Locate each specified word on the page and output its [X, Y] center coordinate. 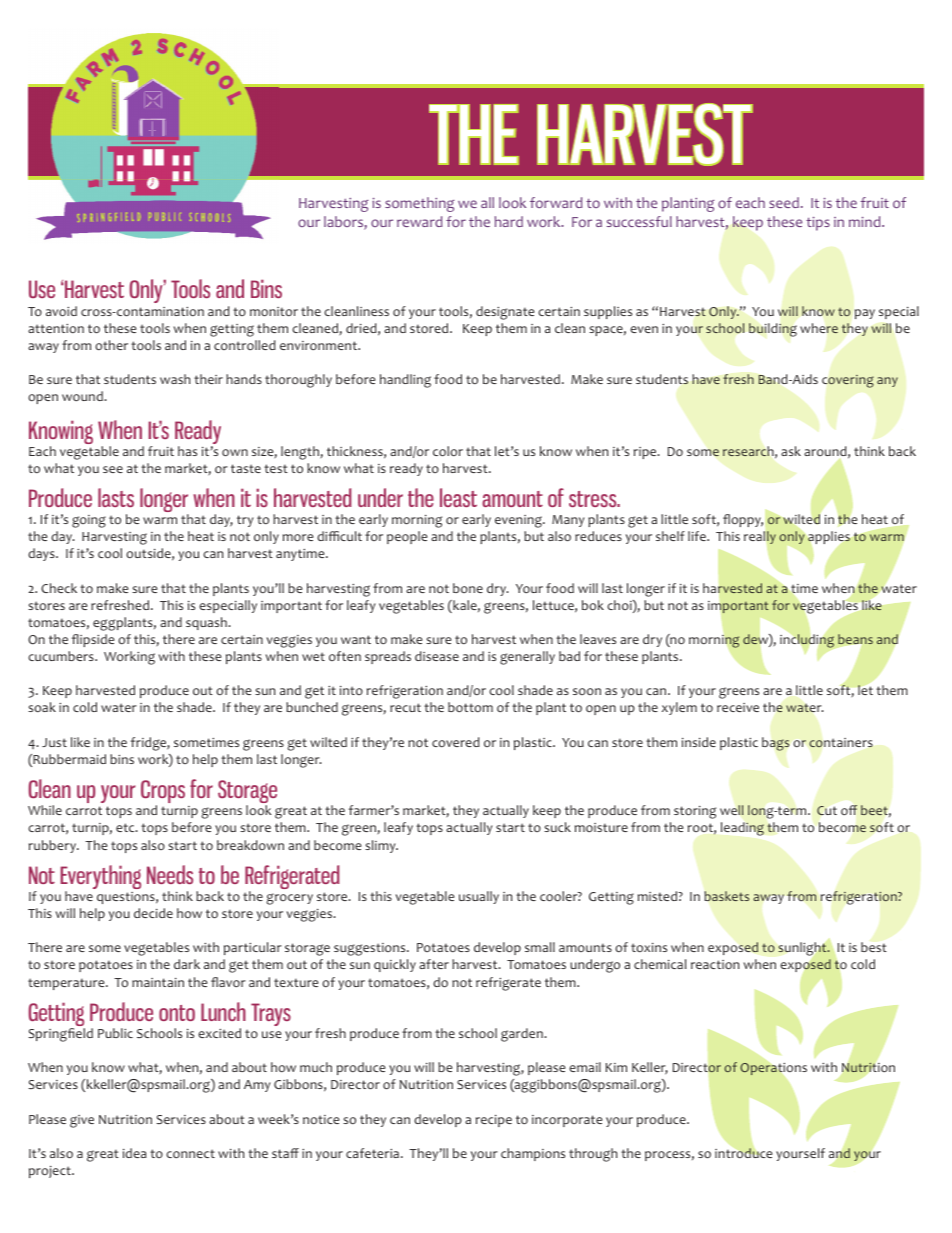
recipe [494, 1121]
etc [126, 827]
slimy [381, 846]
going [89, 521]
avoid [61, 311]
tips [818, 224]
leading [742, 829]
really [760, 537]
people [407, 537]
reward [419, 221]
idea [135, 1153]
